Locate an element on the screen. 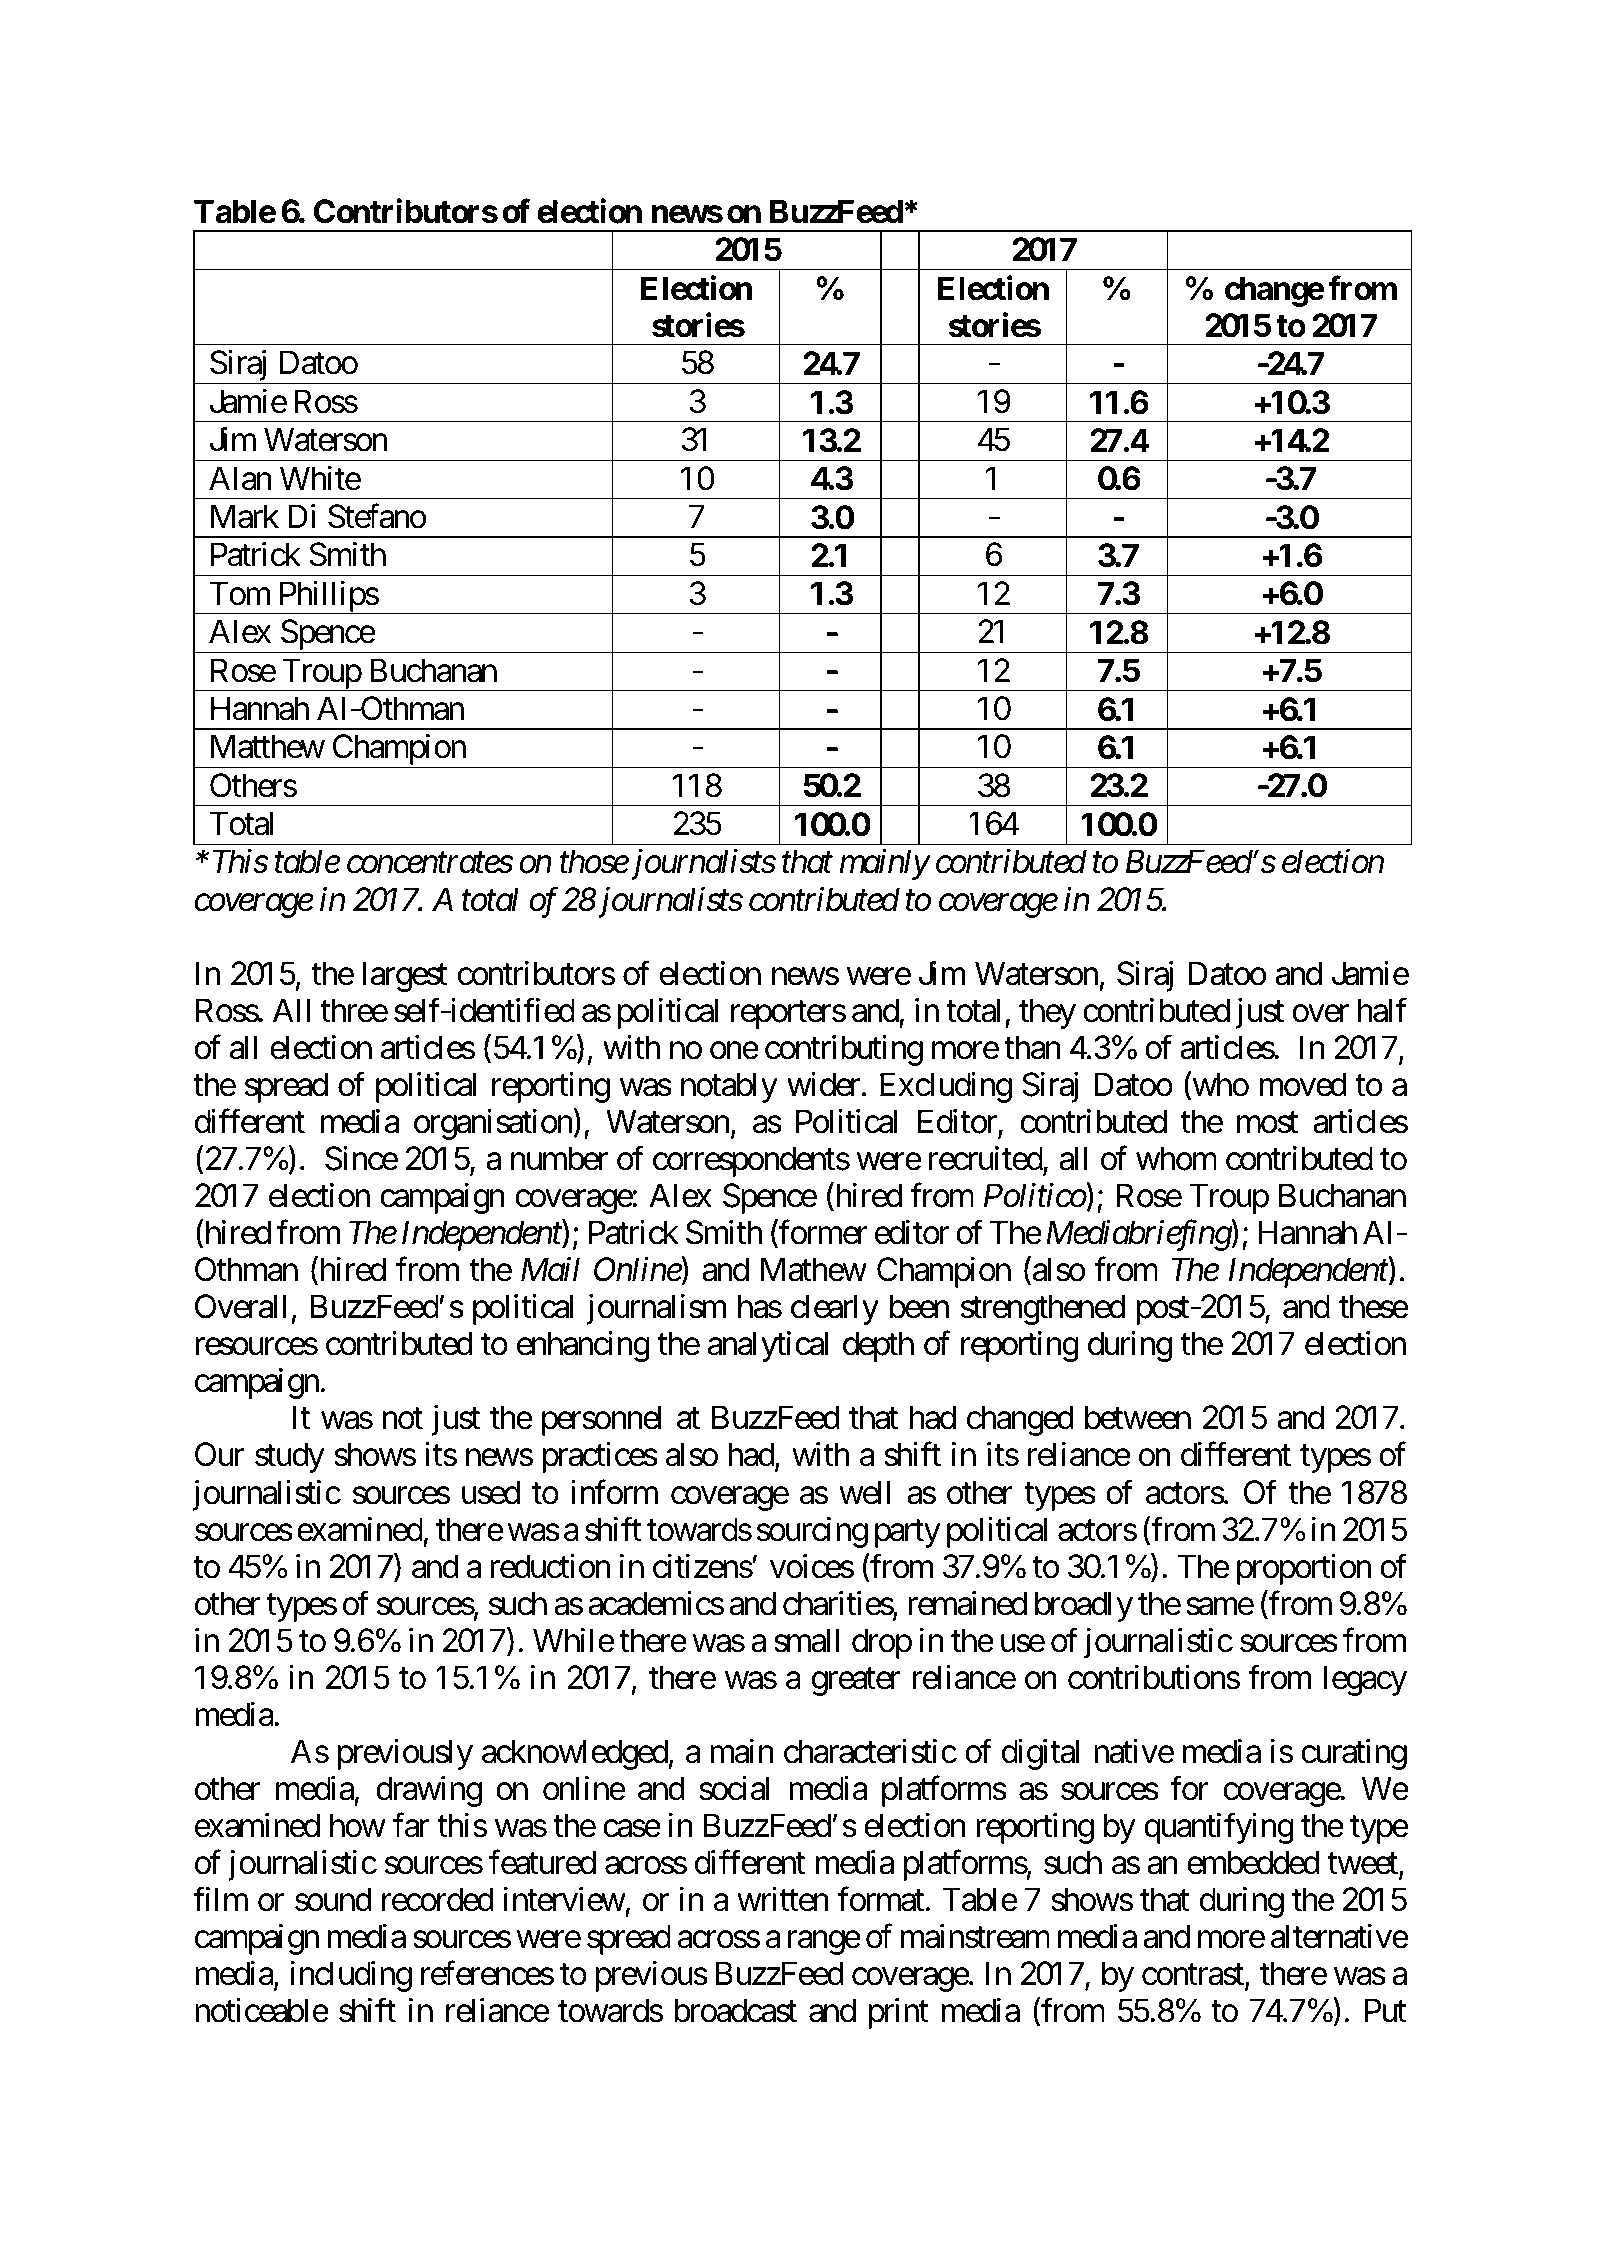 This screenshot has height=2261, width=1599. half is located at coordinates (1383, 1010).
